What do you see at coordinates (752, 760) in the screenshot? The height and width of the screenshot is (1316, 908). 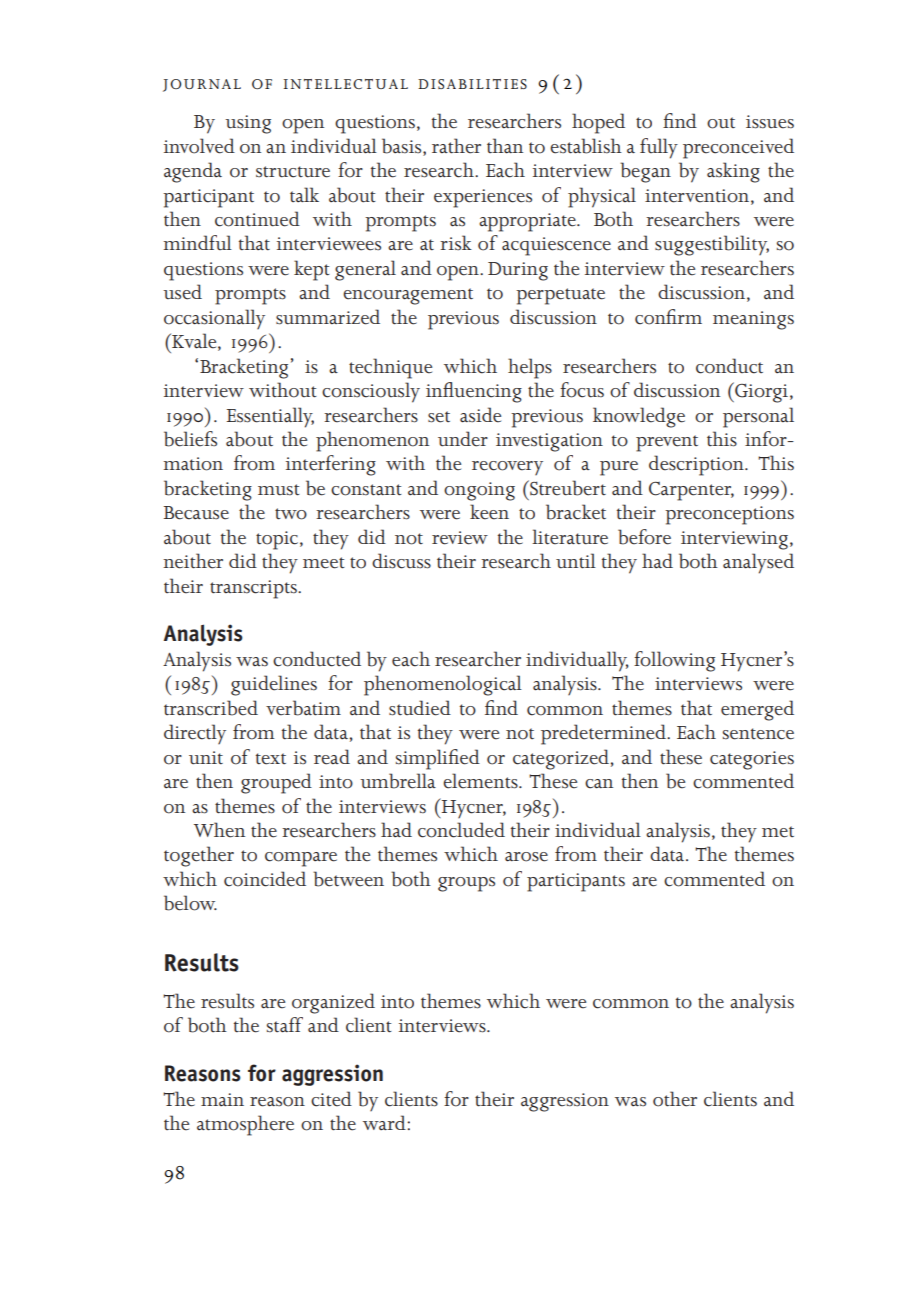 I see `categories` at bounding box center [752, 760].
